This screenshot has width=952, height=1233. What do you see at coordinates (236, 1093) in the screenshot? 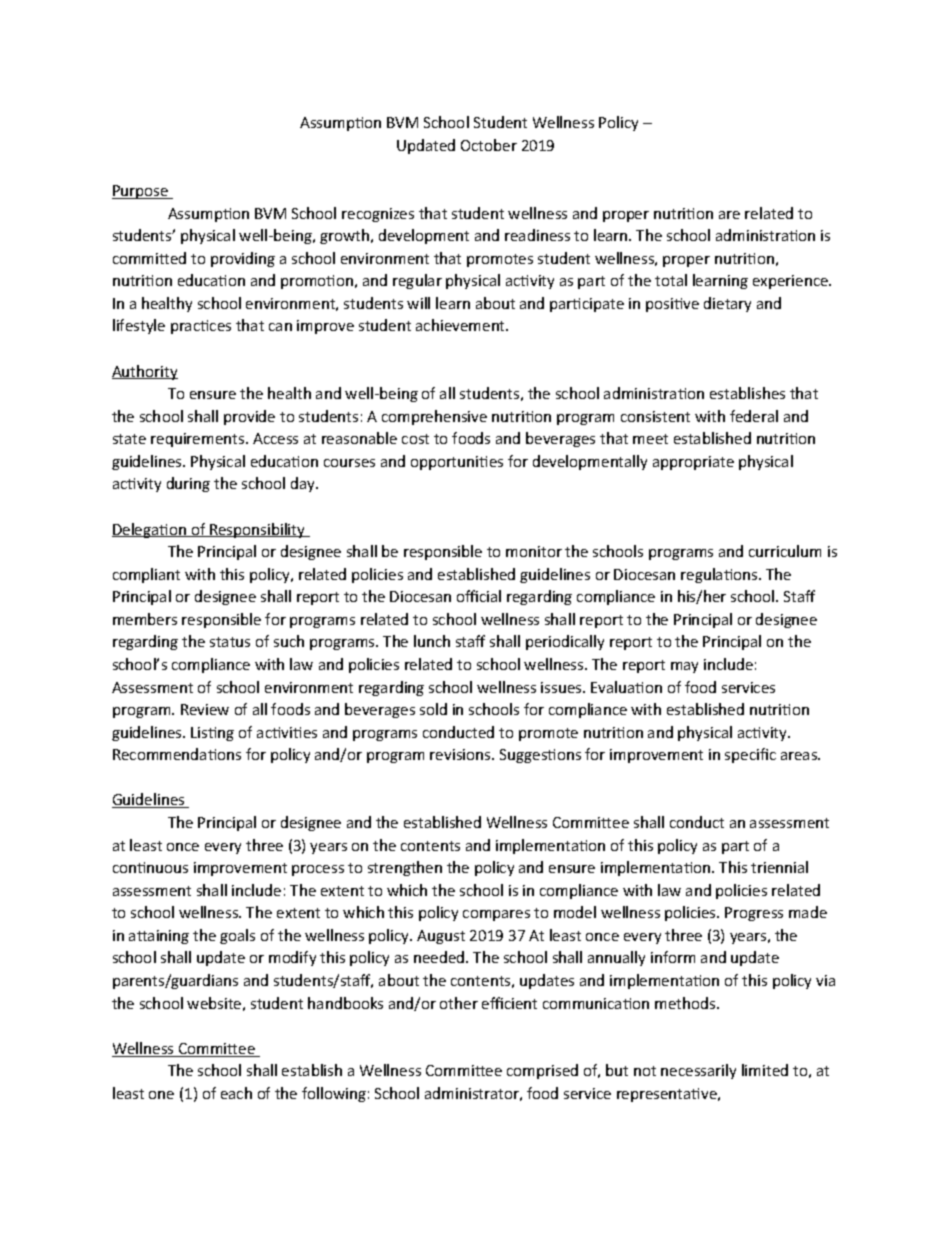
I see `each` at bounding box center [236, 1093].
